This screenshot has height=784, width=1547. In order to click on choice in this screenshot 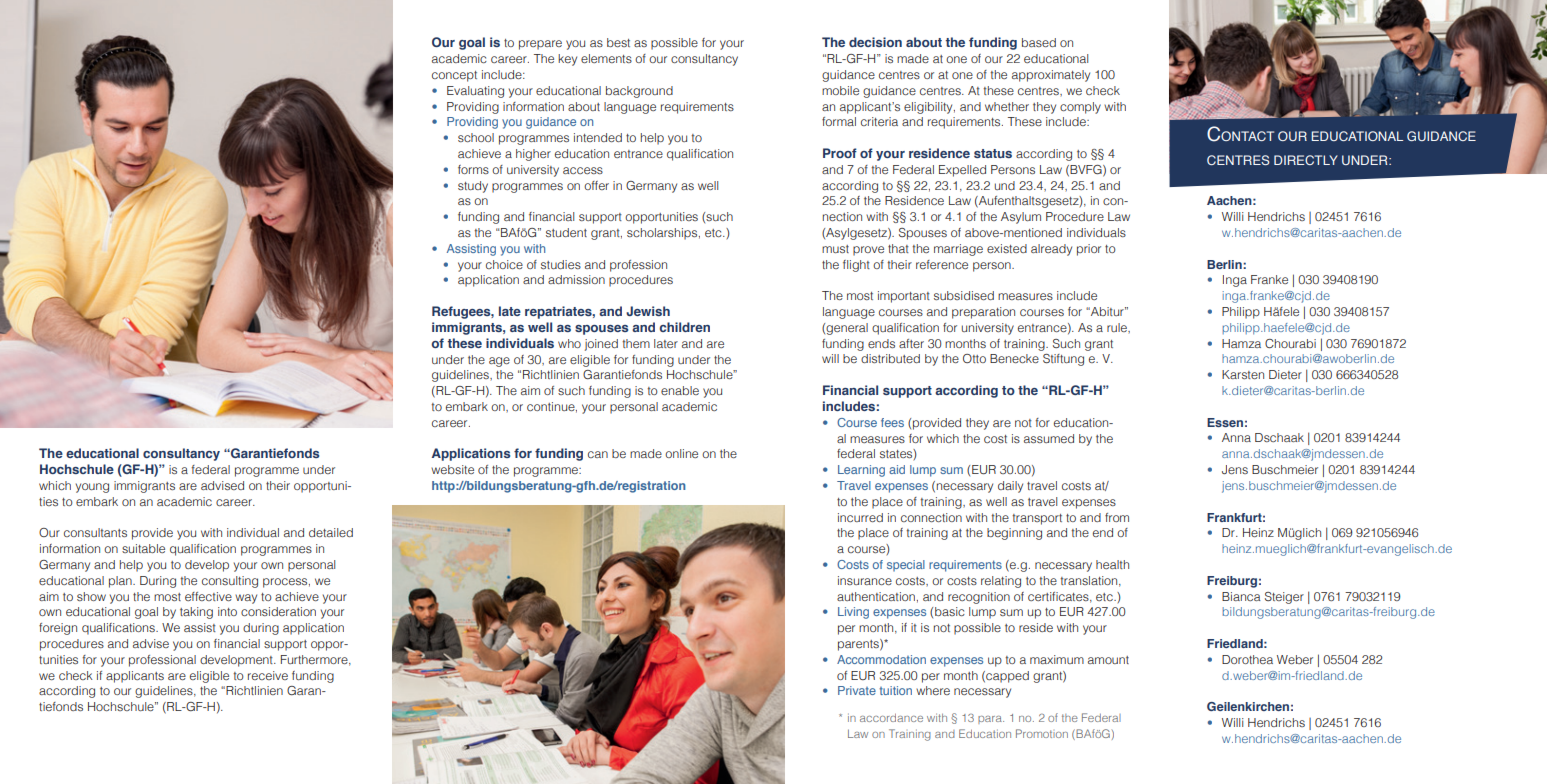, I will do `click(504, 264)`.
